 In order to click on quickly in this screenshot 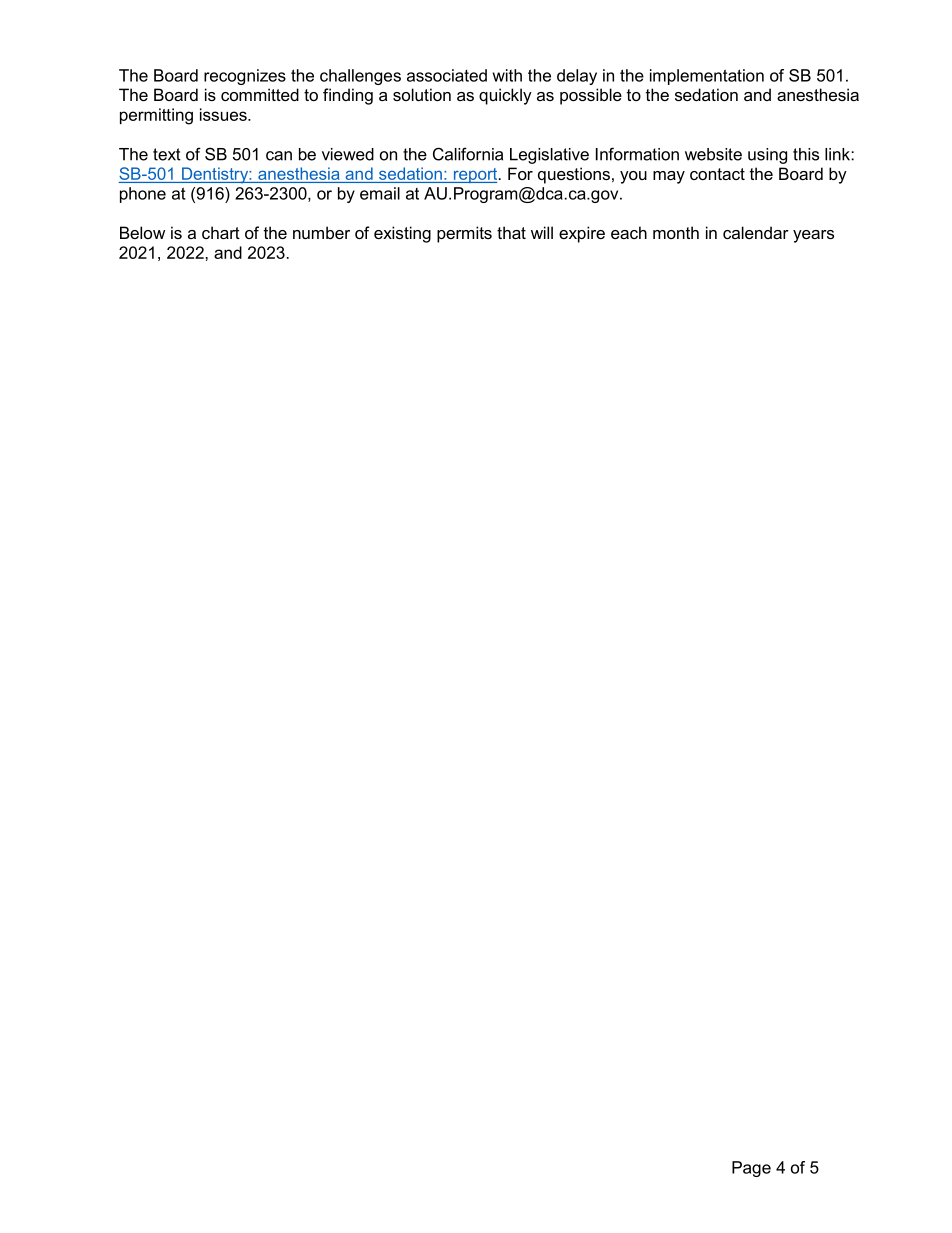, I will do `click(505, 96)`.
